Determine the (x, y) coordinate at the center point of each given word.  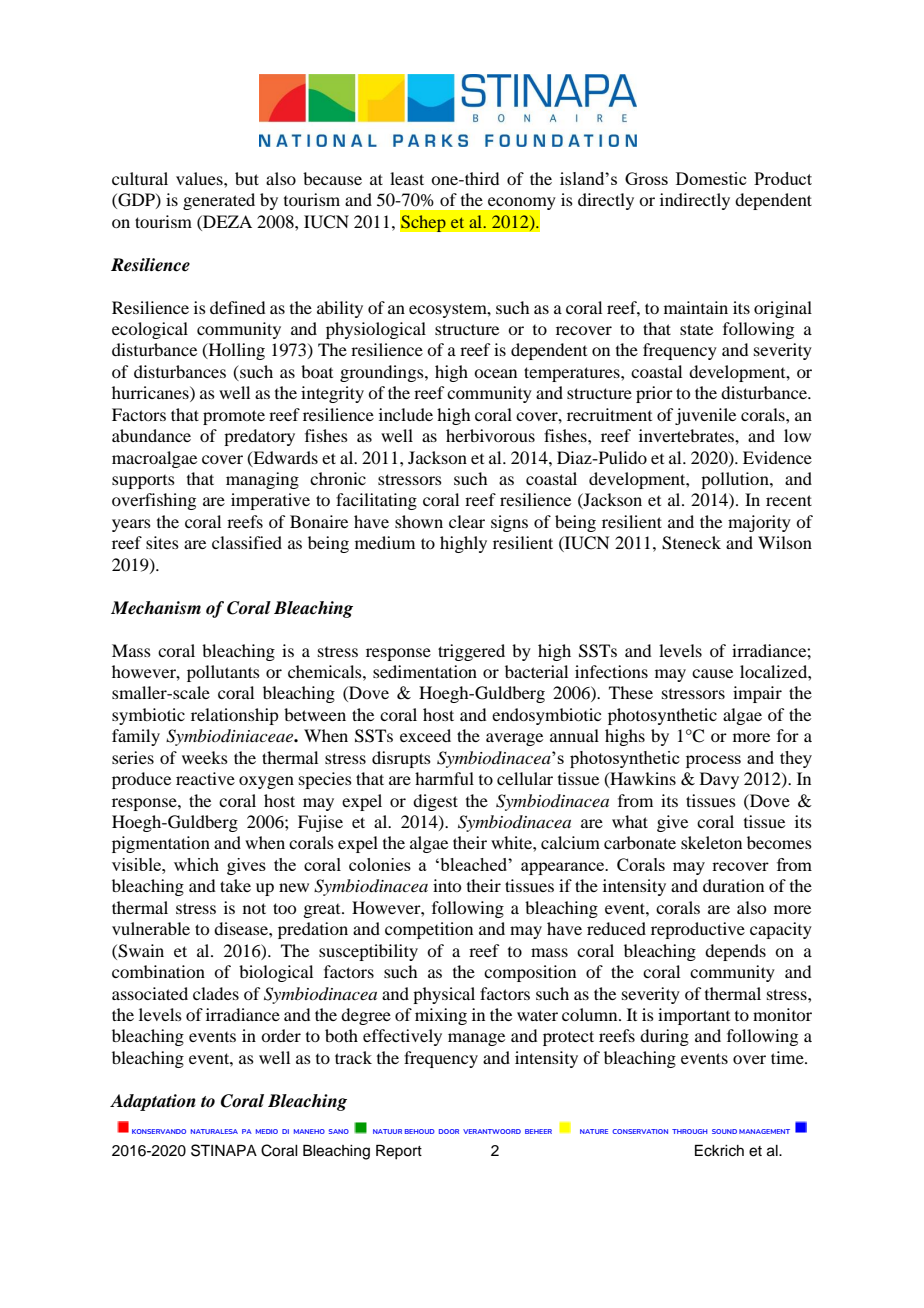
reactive (205, 778)
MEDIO (267, 1131)
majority (759, 523)
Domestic (711, 178)
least (407, 178)
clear (467, 521)
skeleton (711, 842)
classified (247, 542)
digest (435, 802)
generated (219, 201)
